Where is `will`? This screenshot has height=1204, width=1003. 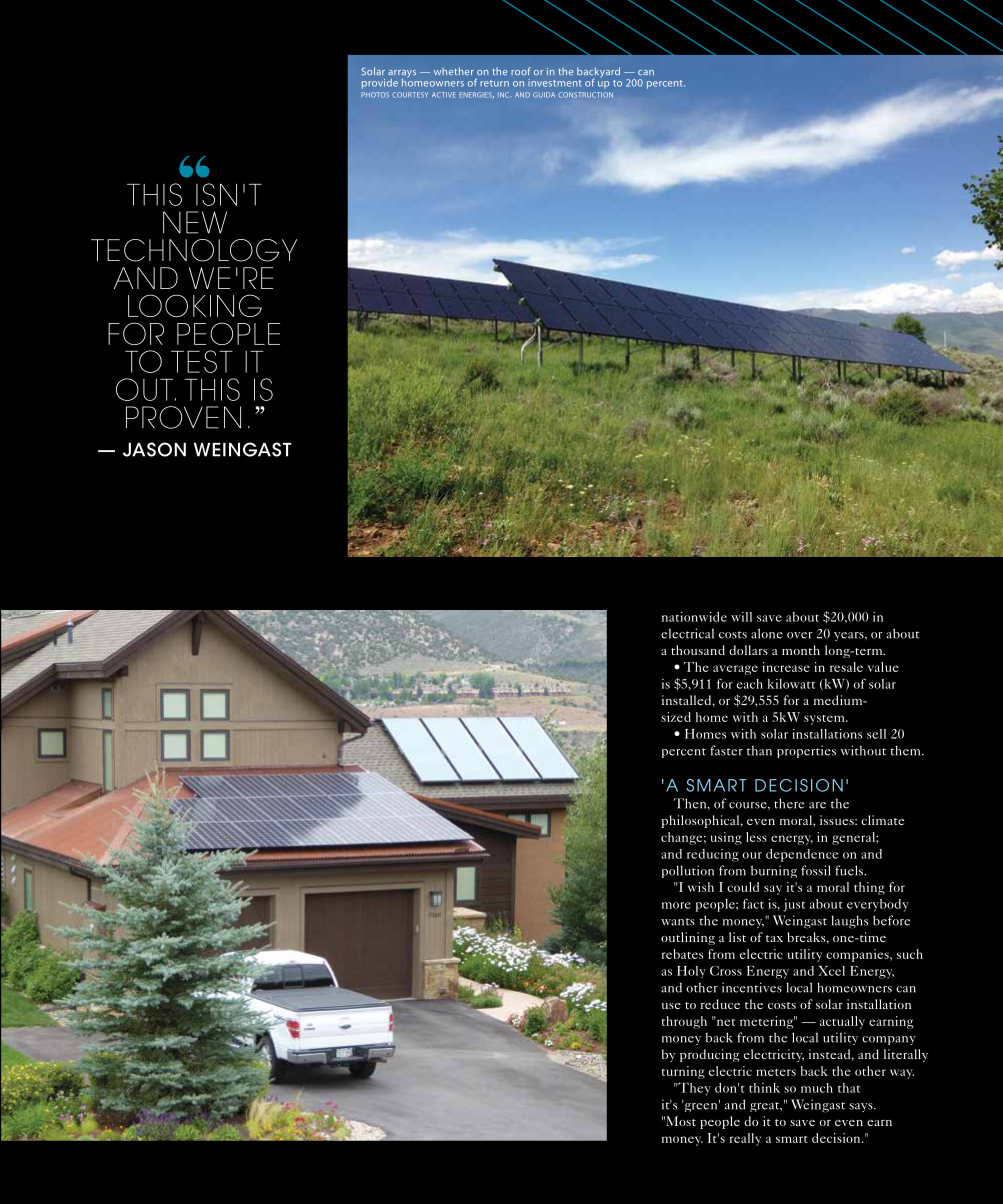
will is located at coordinates (741, 617).
